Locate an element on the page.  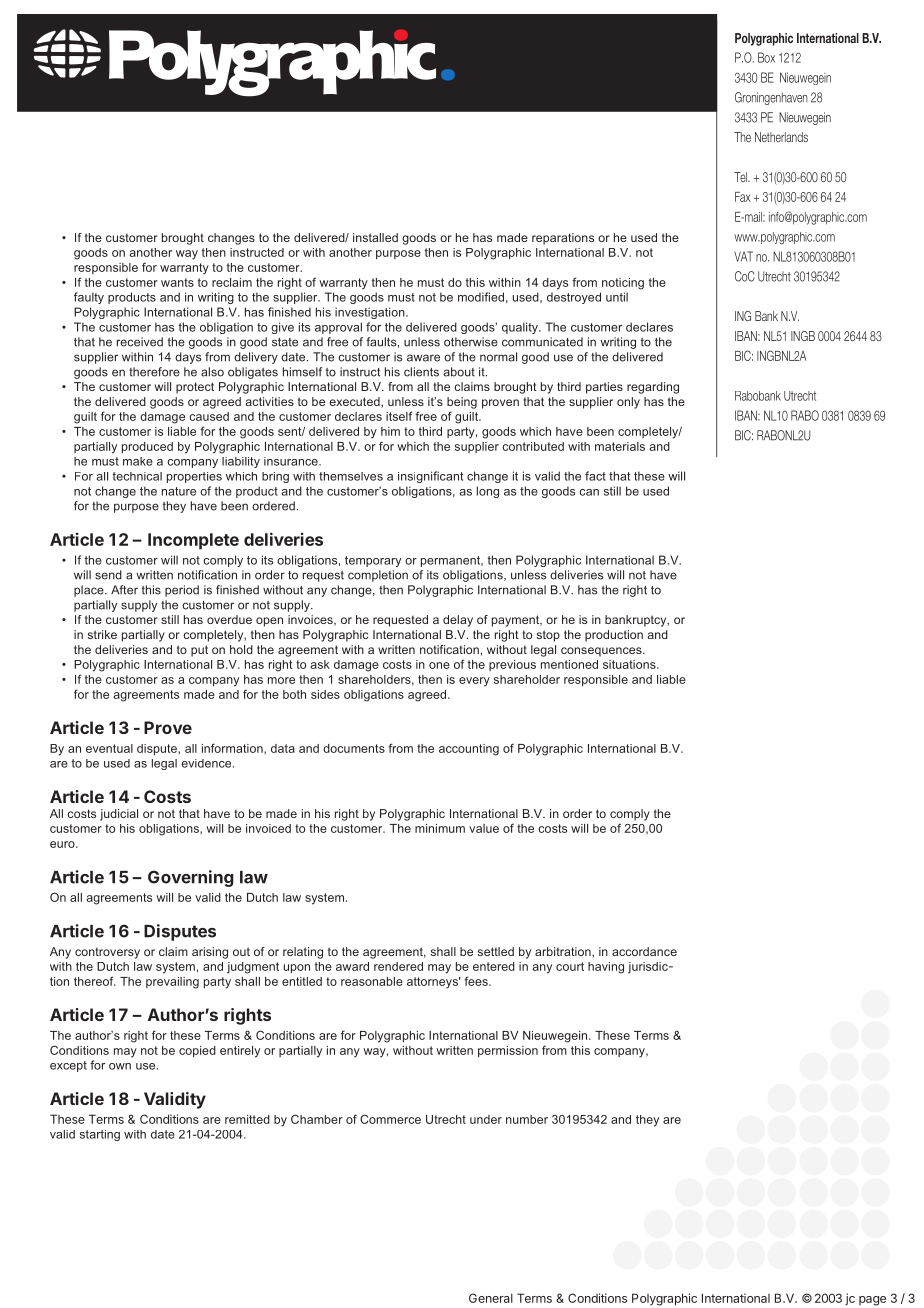
consequences is located at coordinates (602, 652).
